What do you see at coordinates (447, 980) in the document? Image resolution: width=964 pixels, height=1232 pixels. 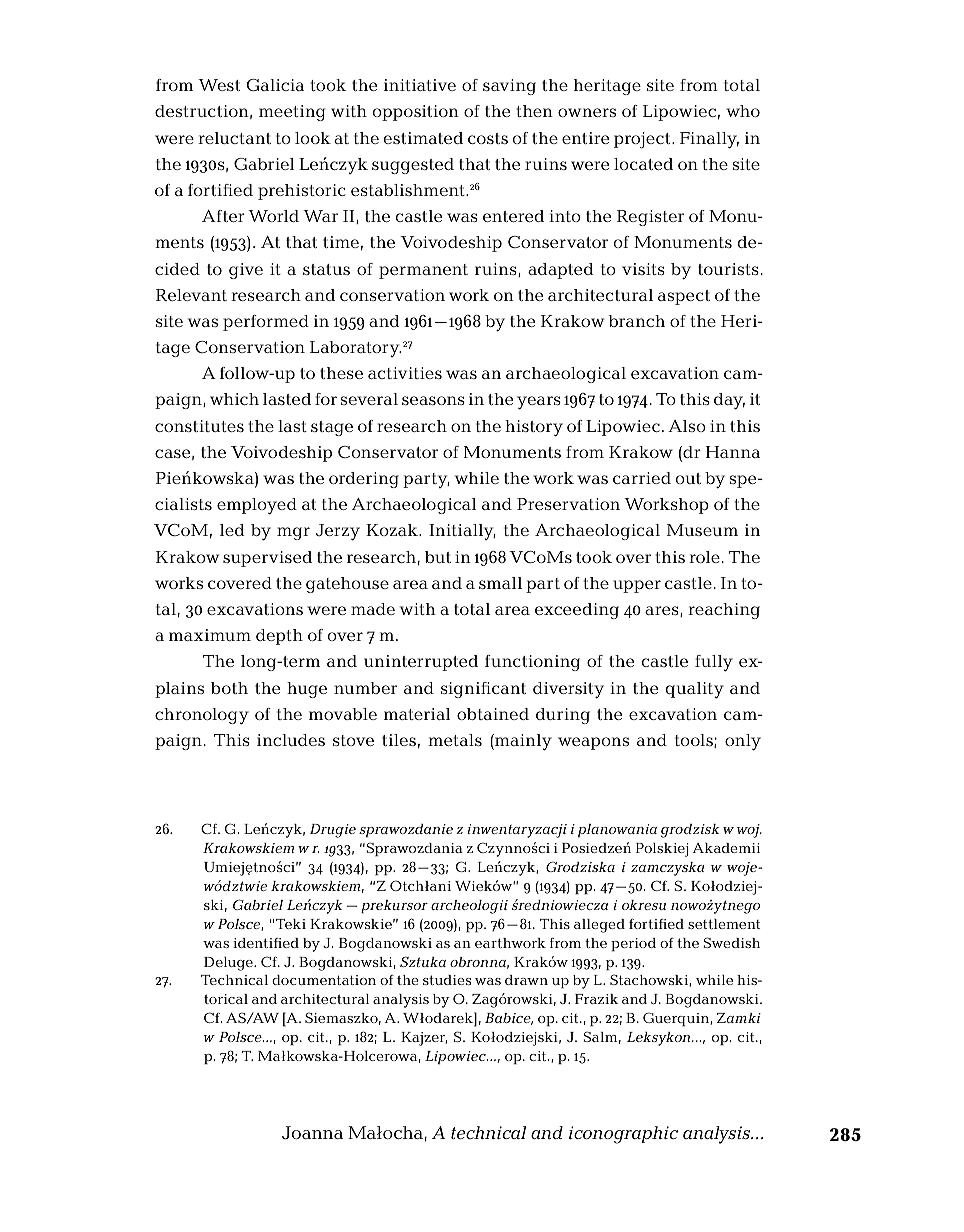 I see `studies` at bounding box center [447, 980].
